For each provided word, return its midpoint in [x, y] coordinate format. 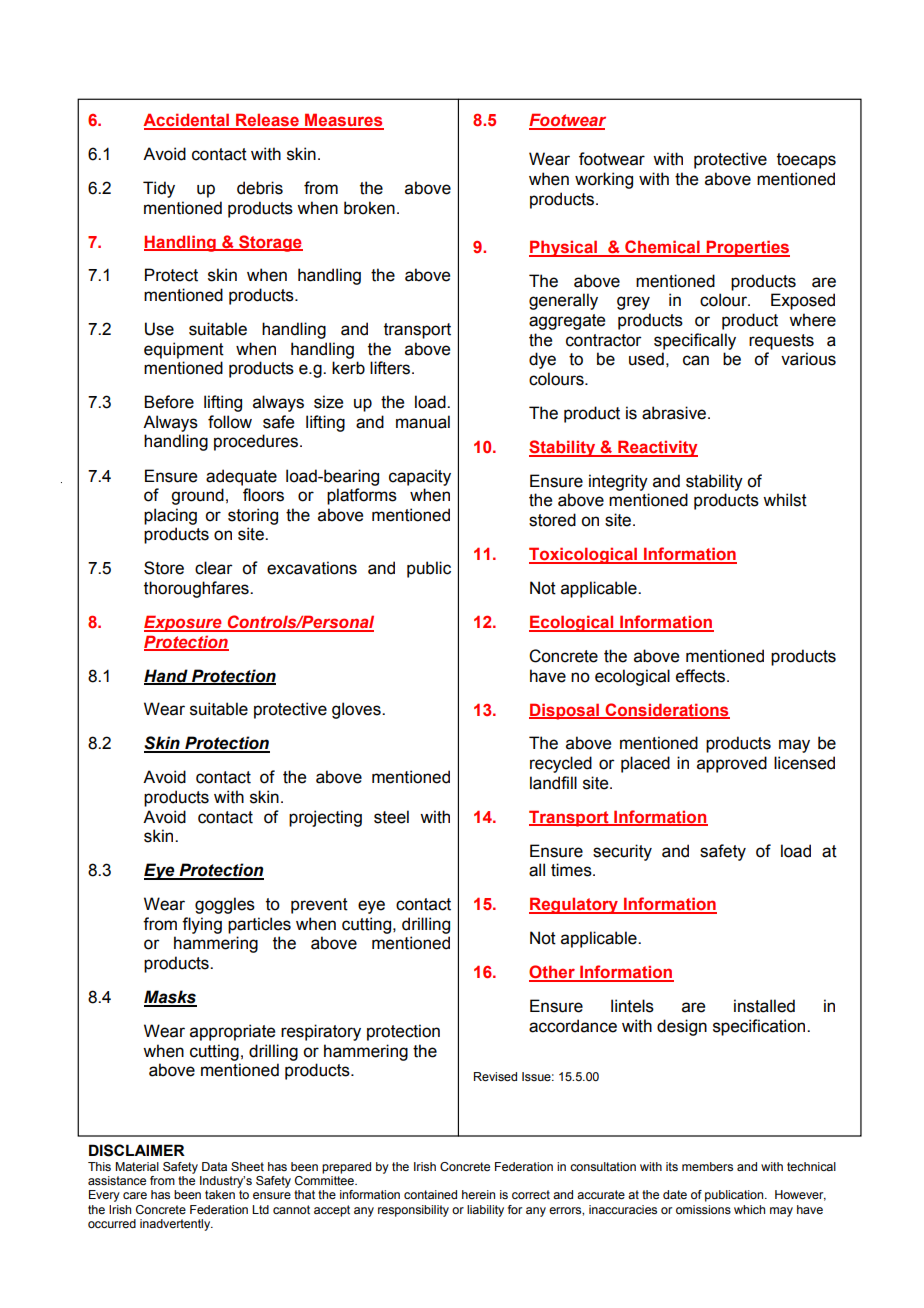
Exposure [184, 623]
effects [702, 676]
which [749, 1209]
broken [369, 208]
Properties [747, 248]
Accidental [187, 121]
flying [202, 925]
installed [764, 1006]
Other [553, 973]
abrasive [674, 413]
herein [478, 1194]
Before [169, 402]
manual [423, 422]
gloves [357, 710]
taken [220, 1194]
